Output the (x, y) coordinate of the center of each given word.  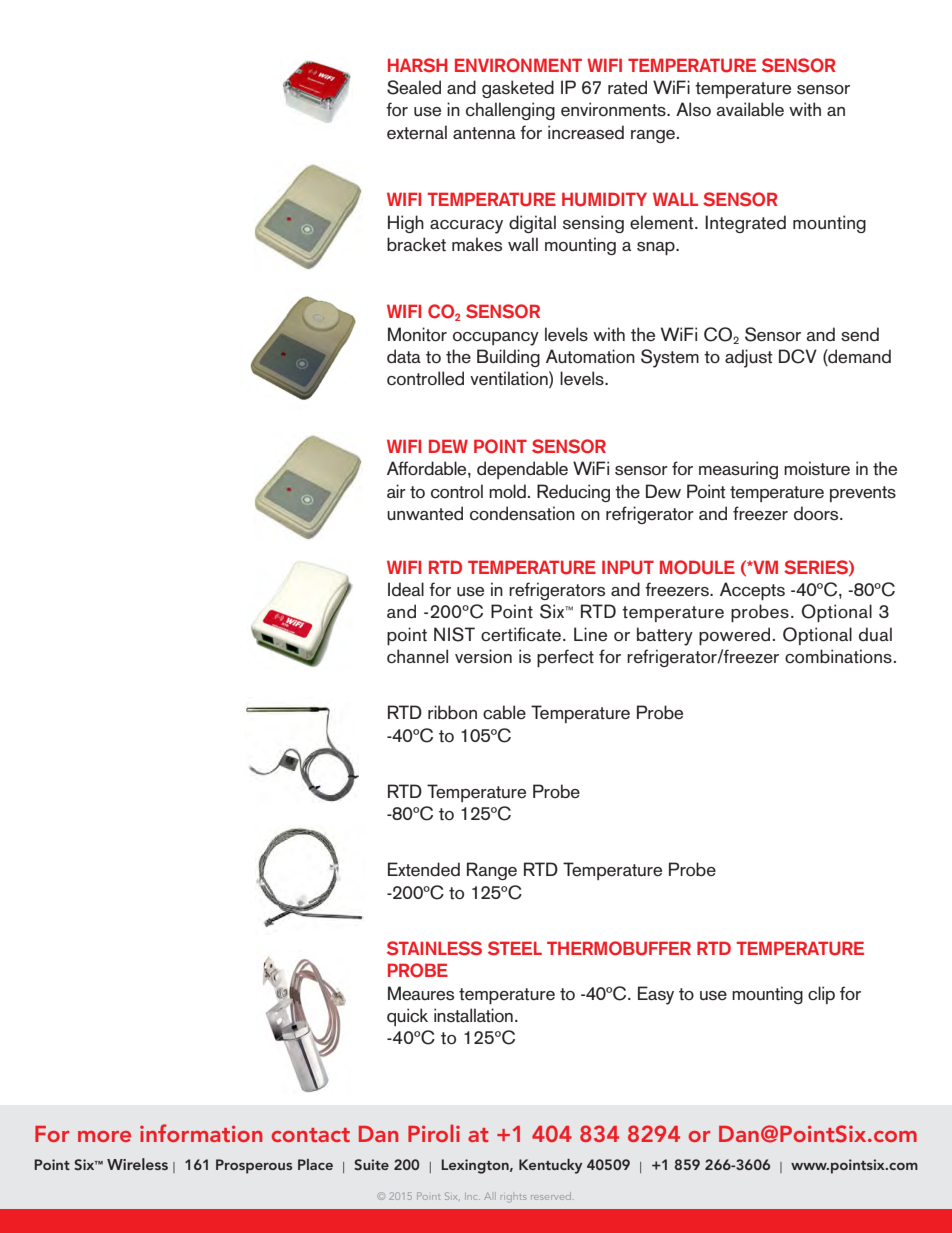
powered (734, 636)
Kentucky (550, 1166)
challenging (510, 111)
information (201, 1133)
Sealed (414, 87)
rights (513, 1197)
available (750, 109)
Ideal (406, 589)
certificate (521, 634)
